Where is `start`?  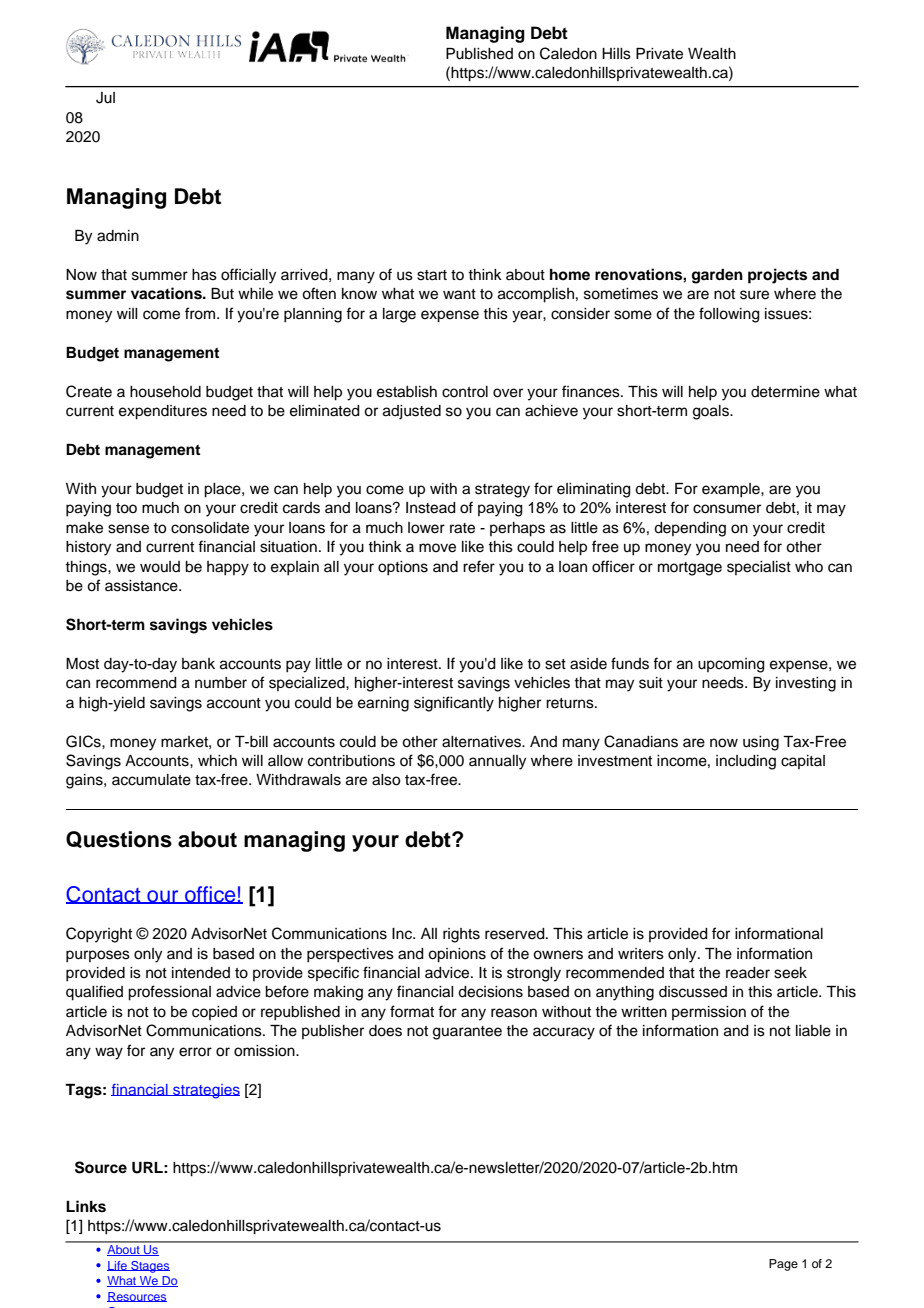
start is located at coordinates (432, 275).
